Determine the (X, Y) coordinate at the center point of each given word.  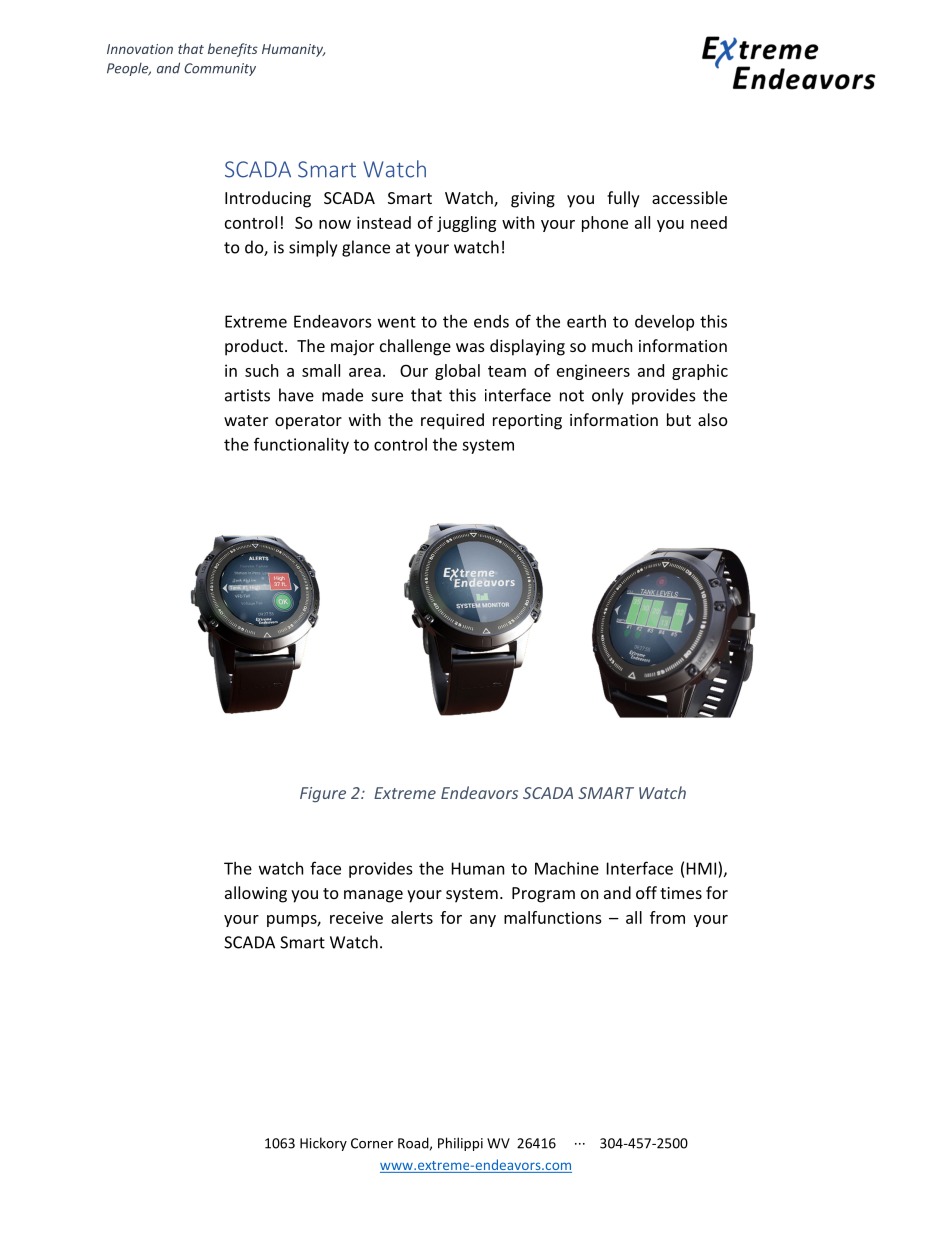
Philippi (460, 1144)
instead (384, 222)
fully (623, 199)
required (452, 421)
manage (373, 896)
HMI (701, 868)
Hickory (323, 1144)
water (246, 420)
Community (220, 69)
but (679, 419)
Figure (323, 795)
